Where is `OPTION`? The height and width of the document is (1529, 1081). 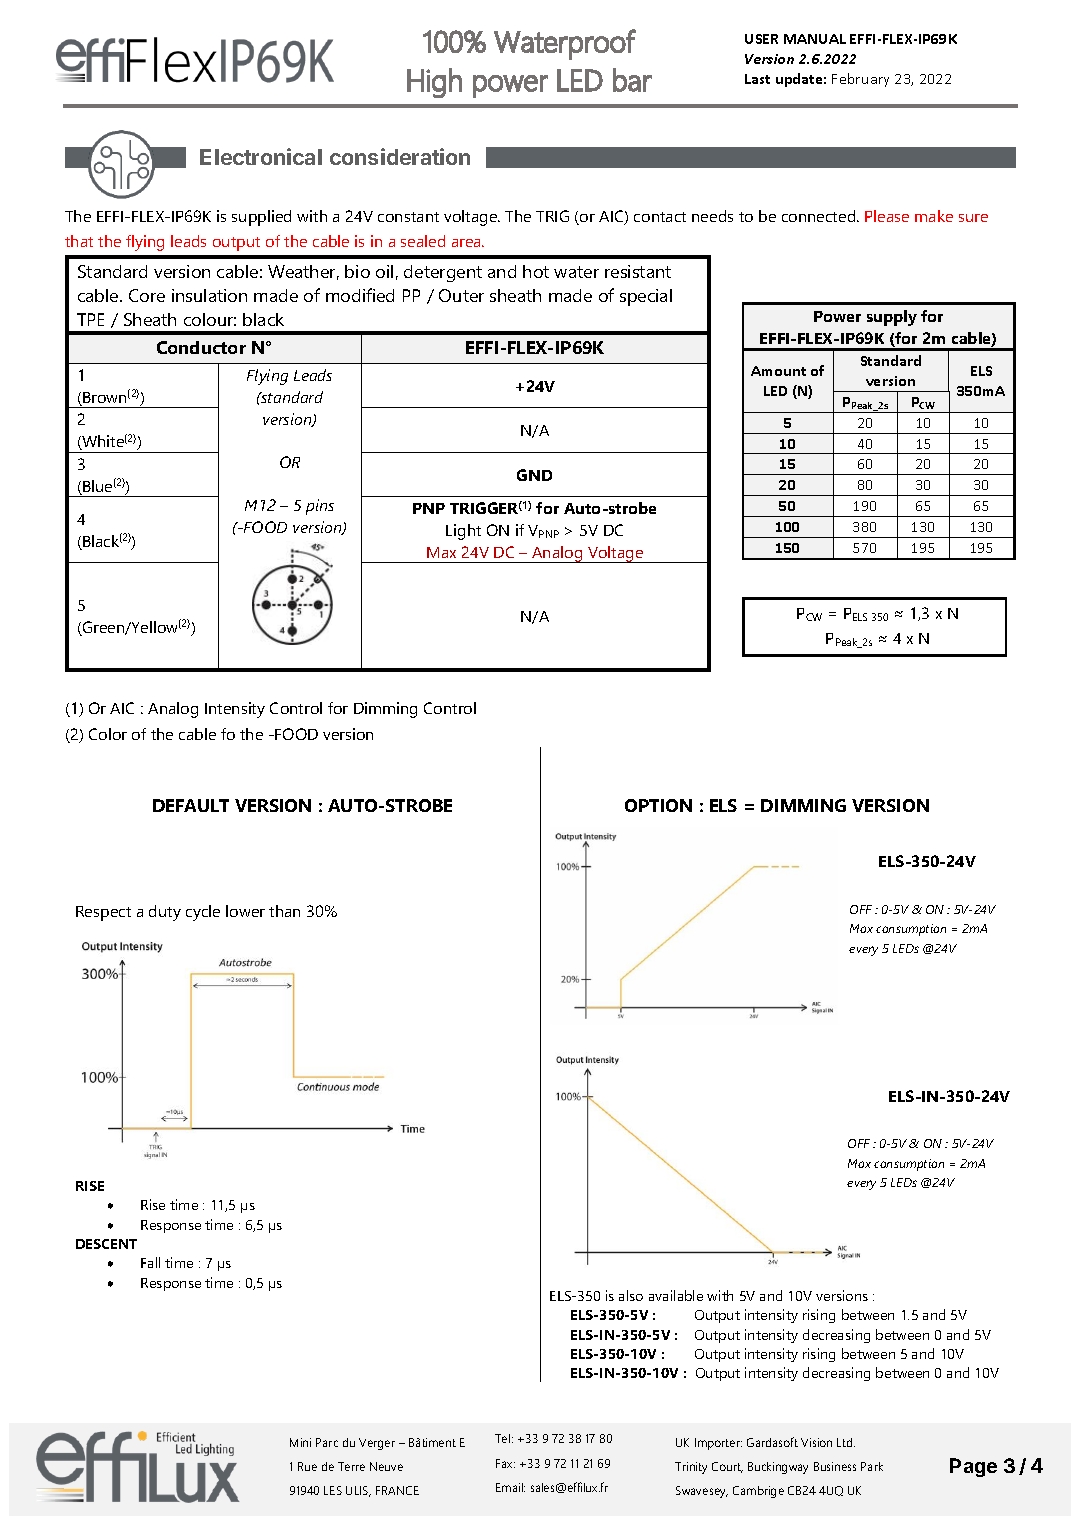
OPTION is located at coordinates (658, 805).
